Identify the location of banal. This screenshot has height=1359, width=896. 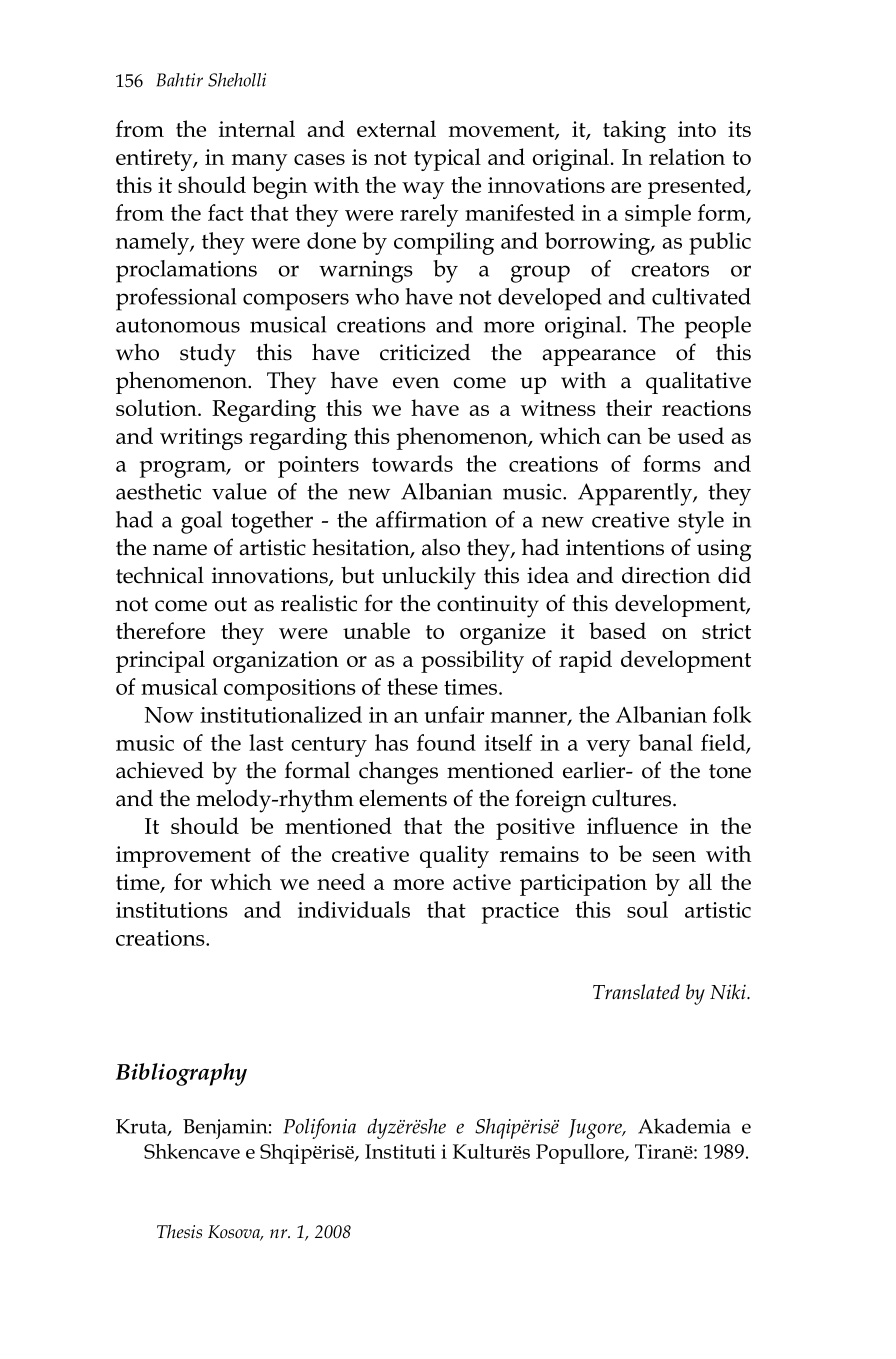
(665, 742).
